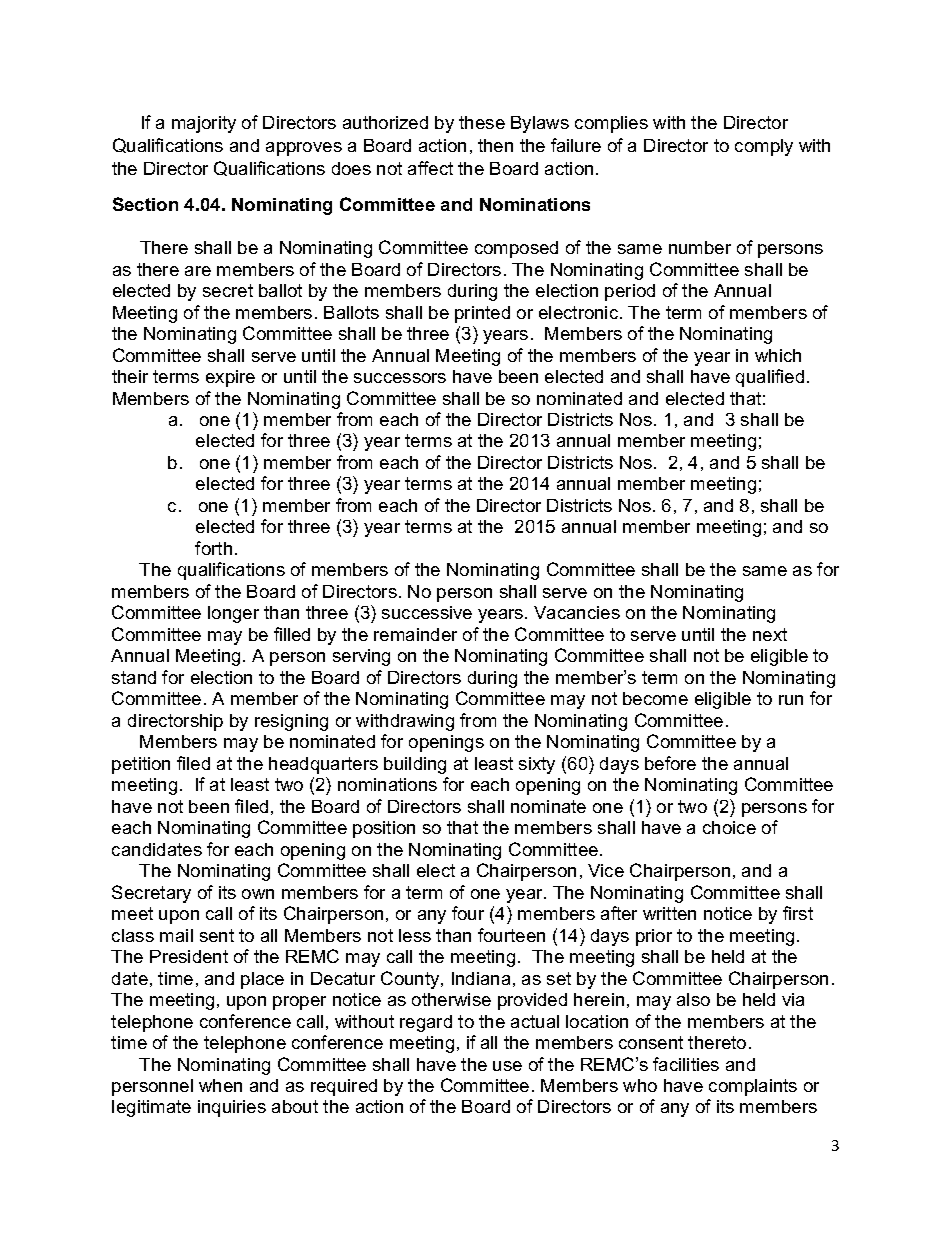  Describe the element at coordinates (258, 894) in the screenshot. I see `own` at that location.
